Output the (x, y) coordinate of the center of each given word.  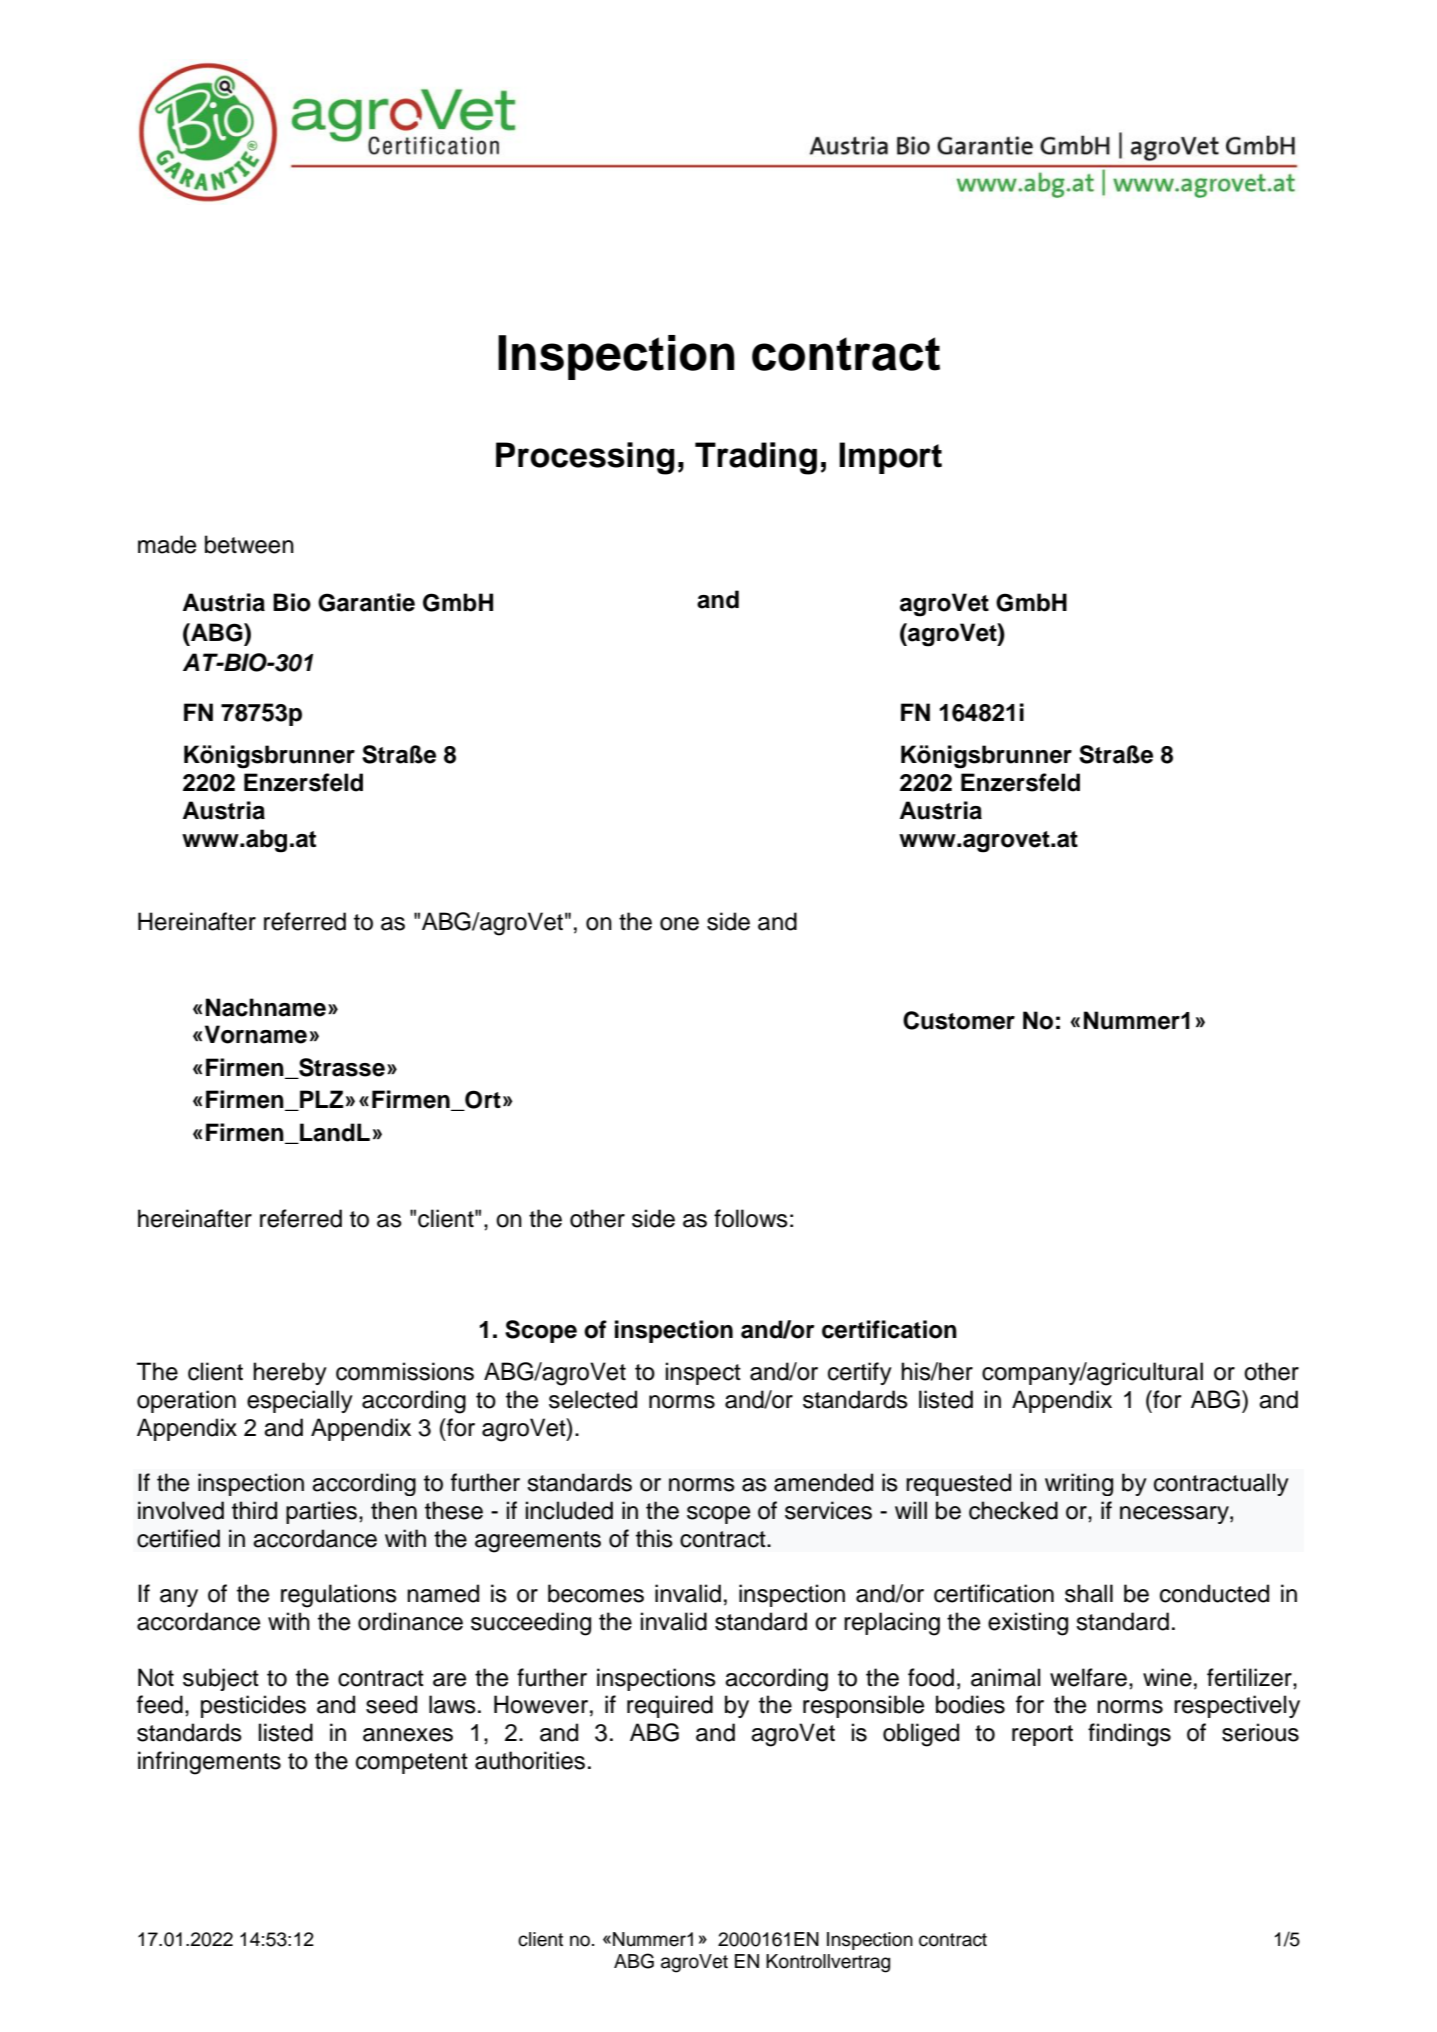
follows (751, 1218)
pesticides (253, 1706)
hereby (290, 1373)
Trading (756, 458)
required (670, 1706)
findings (1129, 1735)
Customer (959, 1020)
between (249, 544)
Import (890, 458)
